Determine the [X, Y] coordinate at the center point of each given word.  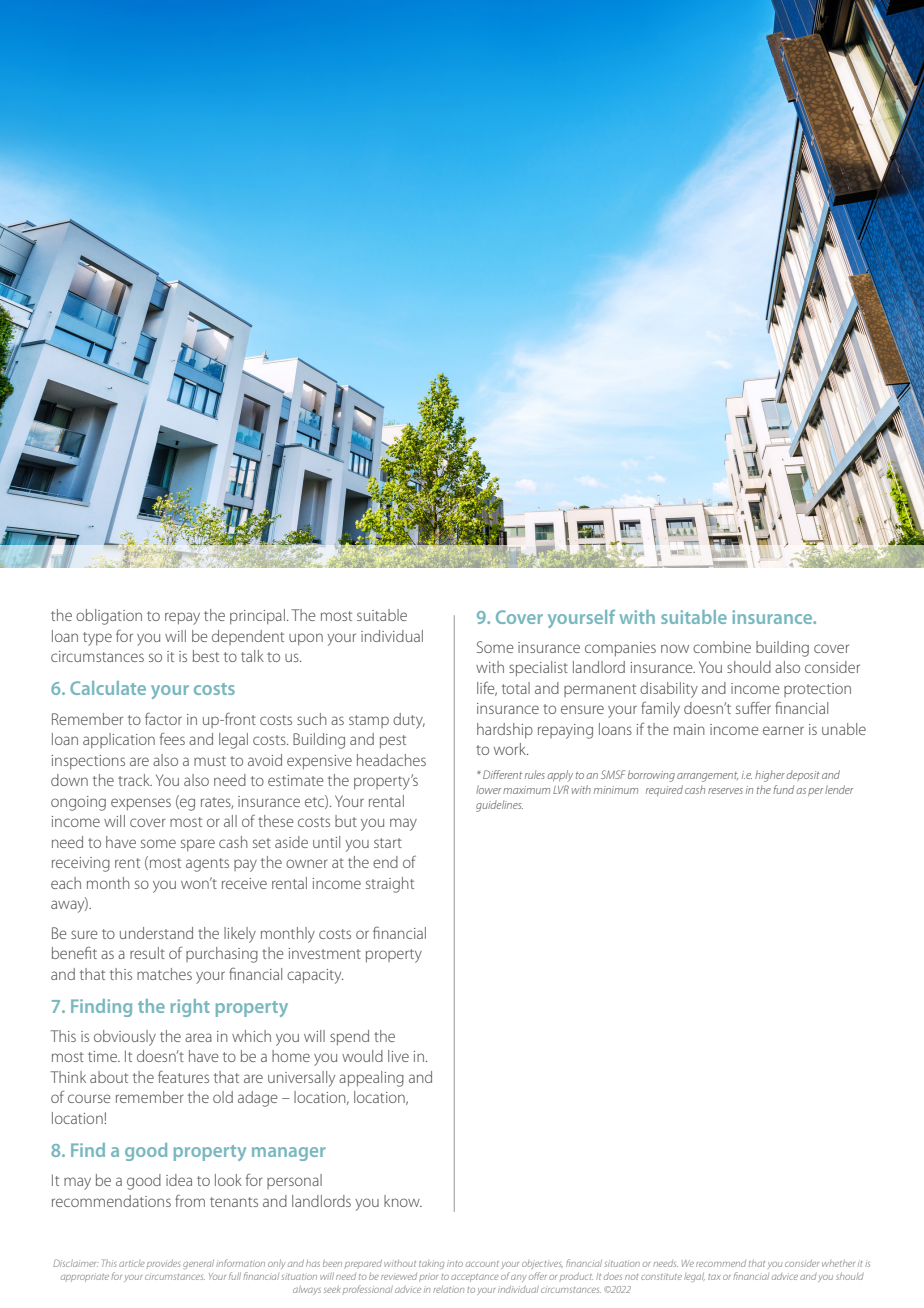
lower [488, 789]
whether [838, 1263]
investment [324, 953]
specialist [538, 668]
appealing [371, 1079]
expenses [141, 804]
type [97, 639]
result [147, 953]
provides [163, 1264]
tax [714, 1277]
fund [783, 789]
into [455, 1263]
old [223, 1097]
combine [722, 647]
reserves [725, 791]
